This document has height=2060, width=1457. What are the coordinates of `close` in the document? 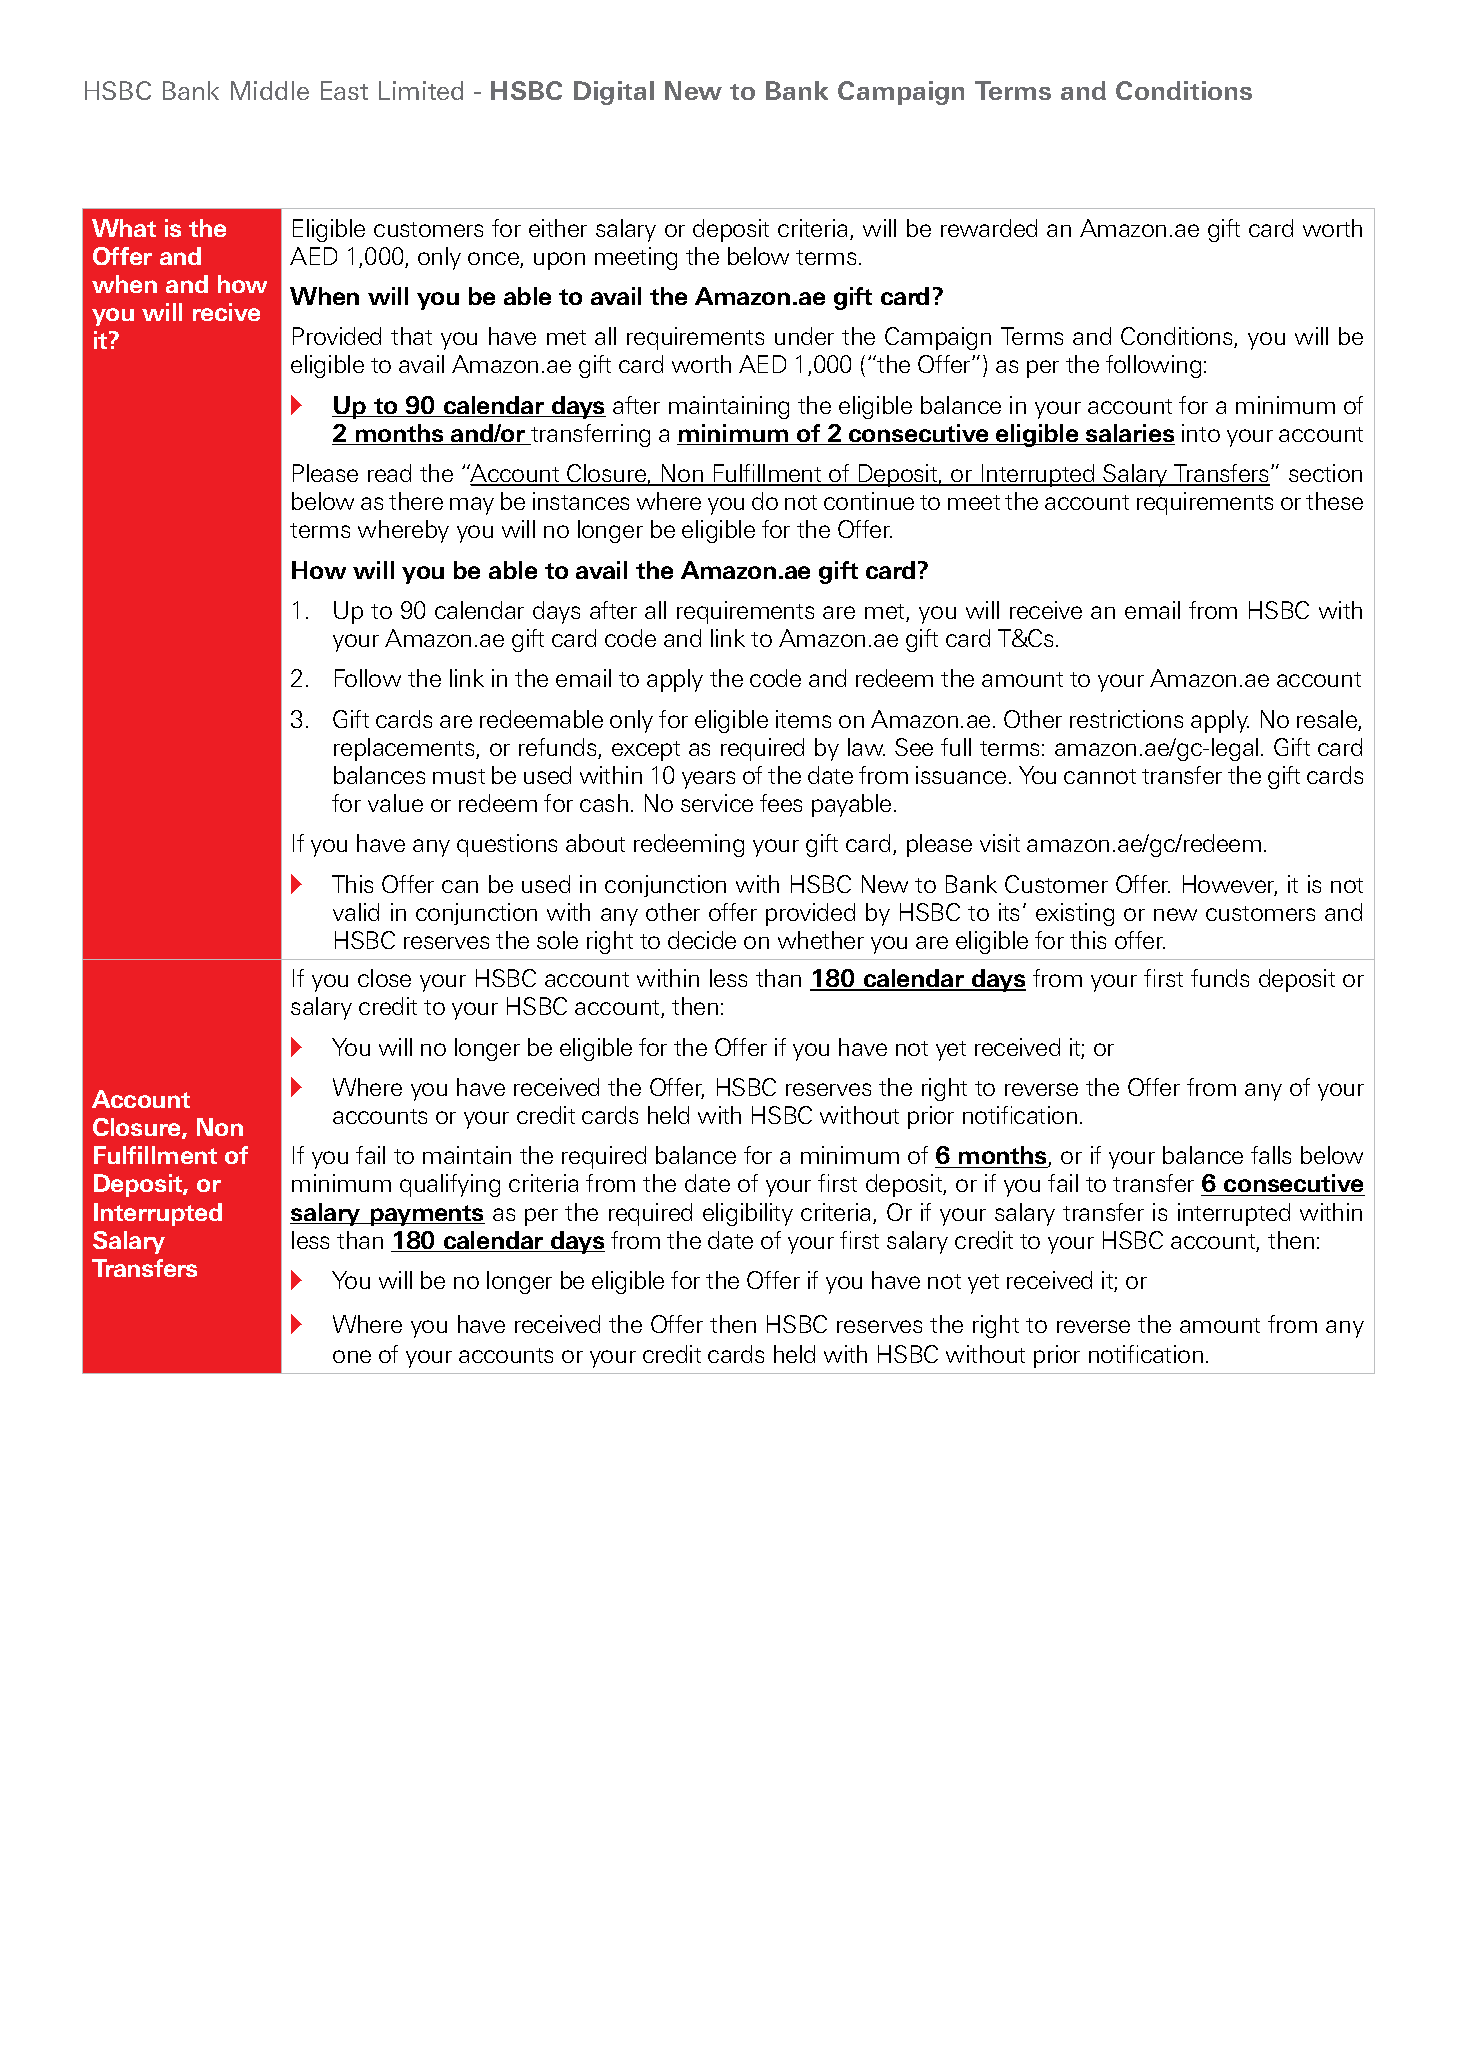 It's located at (384, 978).
